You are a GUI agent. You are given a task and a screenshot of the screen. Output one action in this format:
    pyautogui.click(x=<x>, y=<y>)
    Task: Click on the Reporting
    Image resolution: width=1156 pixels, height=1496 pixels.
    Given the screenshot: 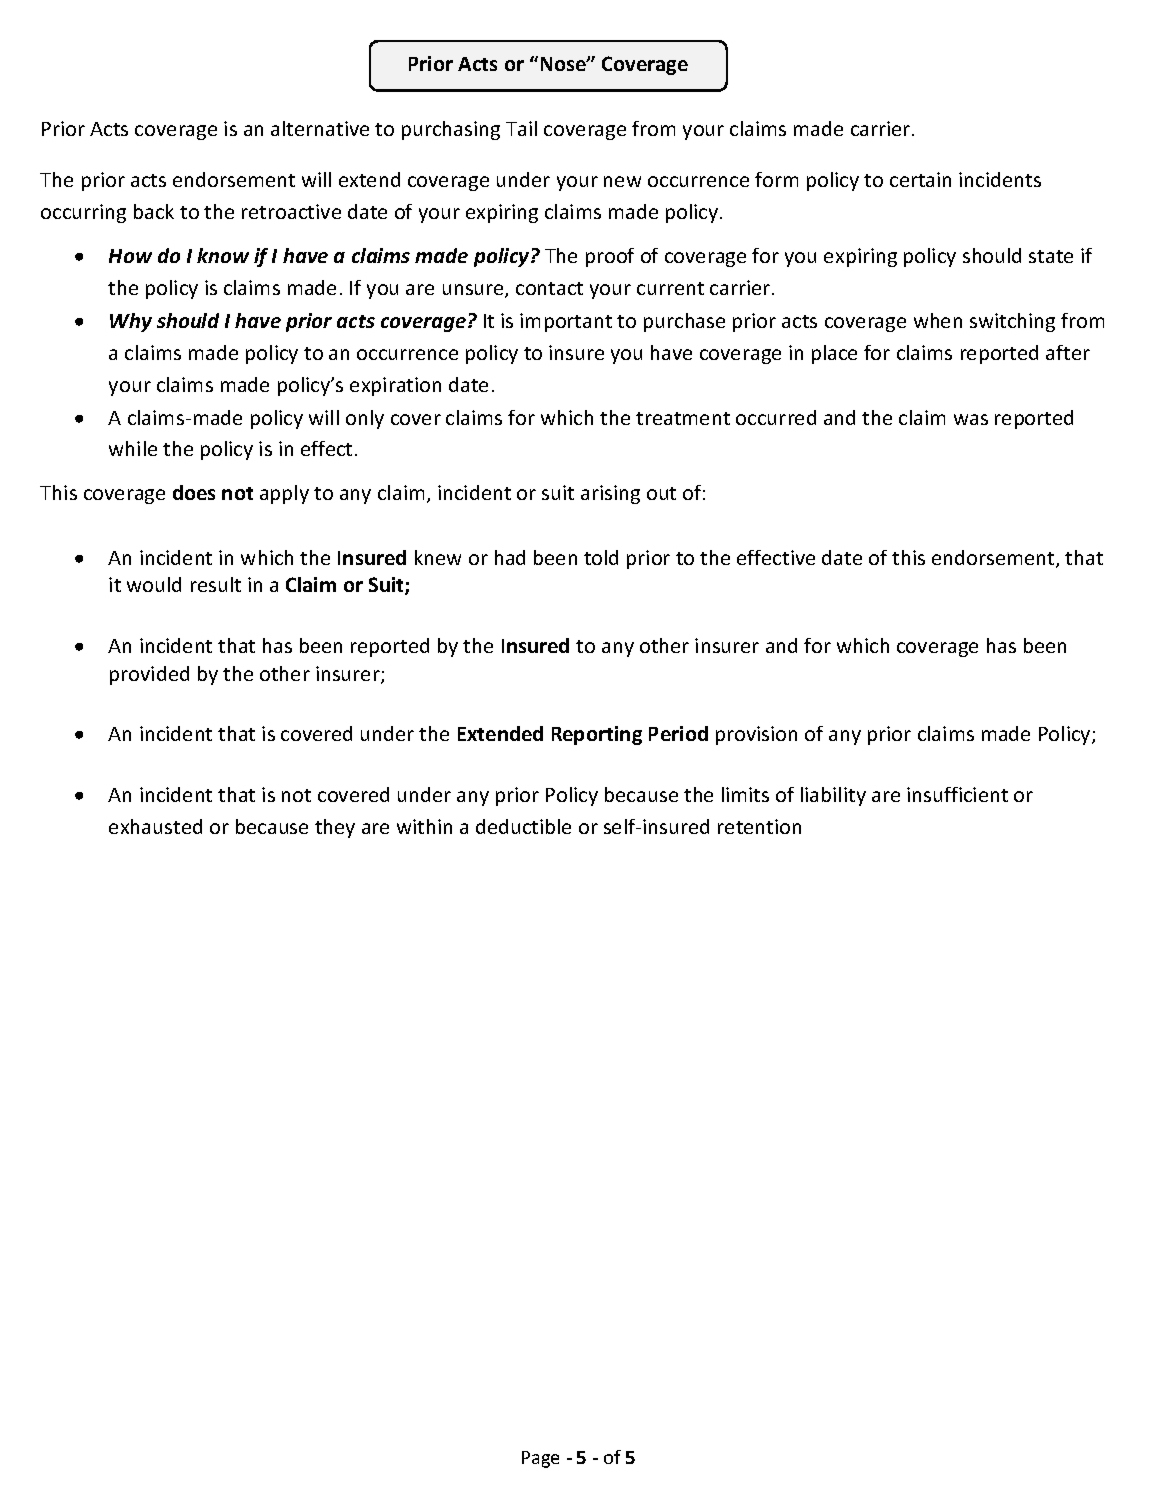 What is the action you would take?
    pyautogui.click(x=597, y=735)
